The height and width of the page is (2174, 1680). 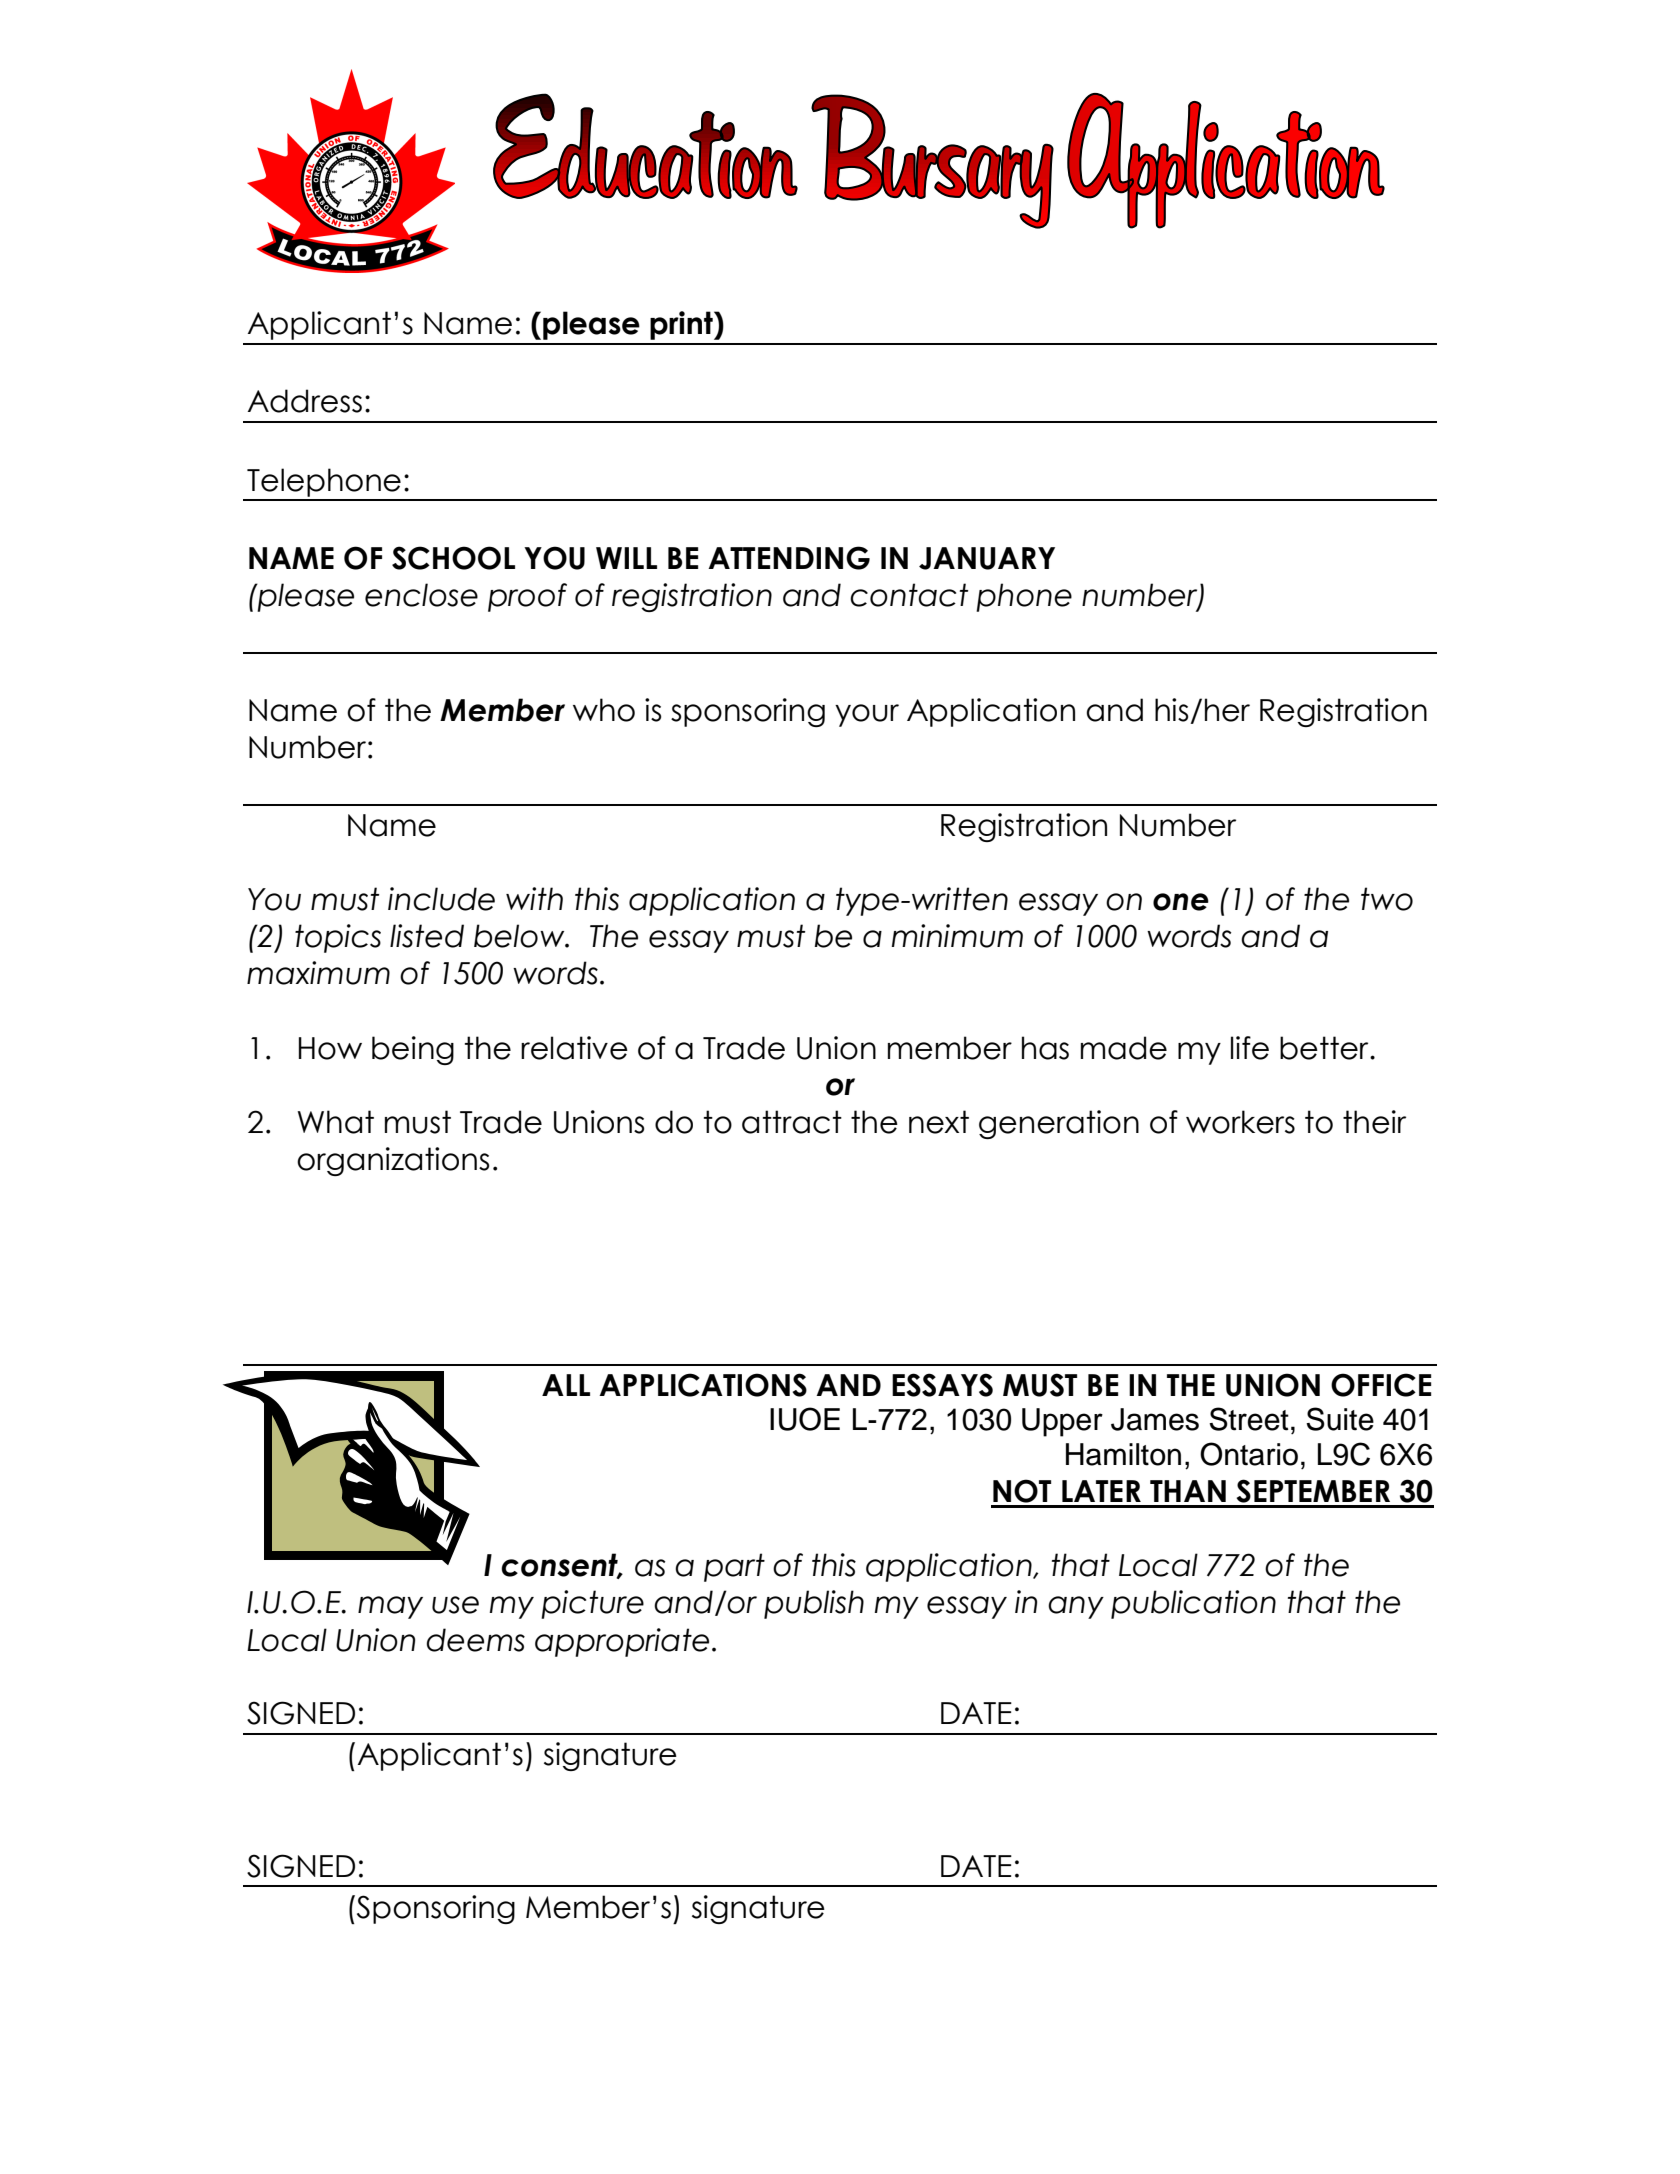 I want to click on JANUARY, so click(x=987, y=558).
